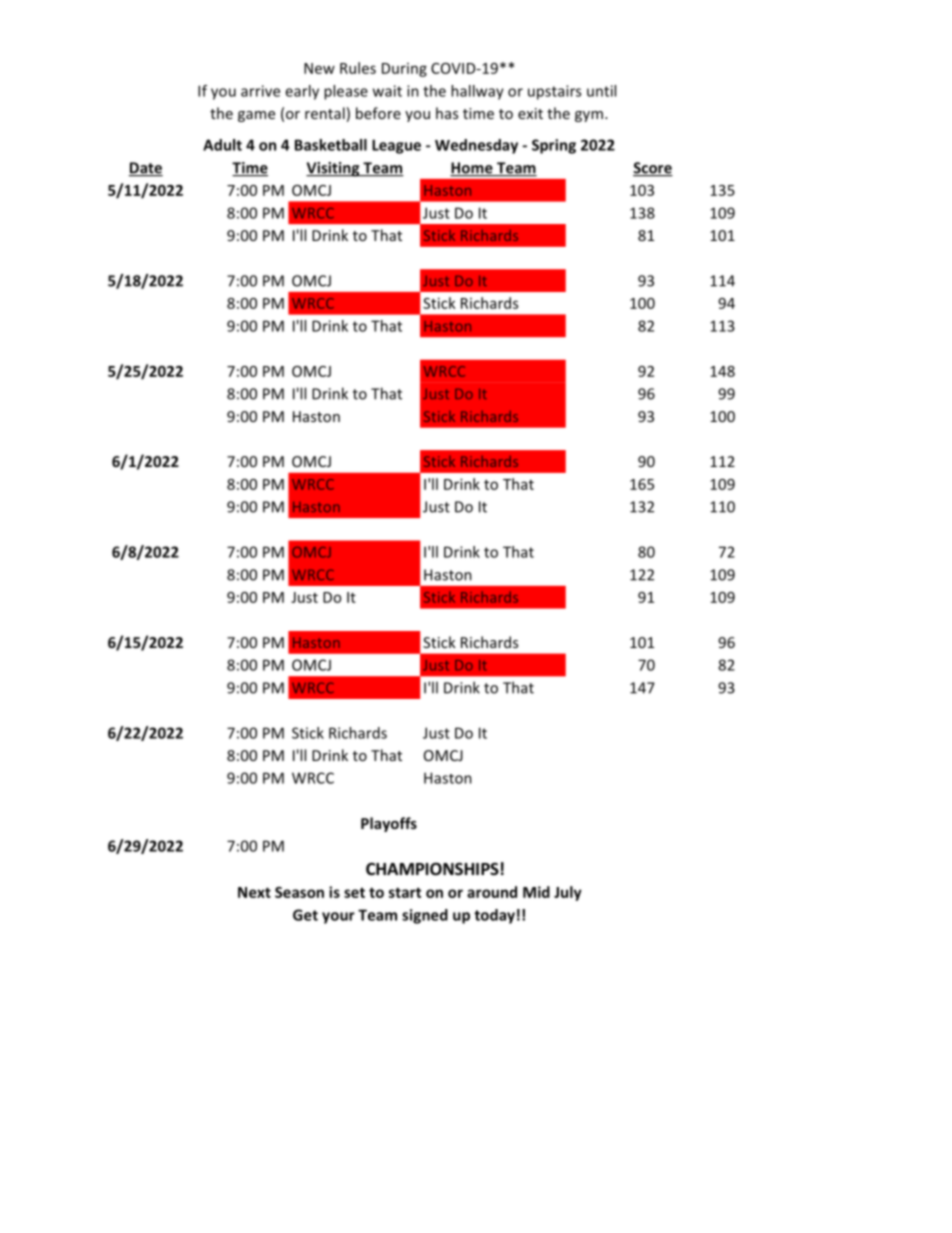 The height and width of the screenshot is (1233, 952). I want to click on until, so click(601, 91).
